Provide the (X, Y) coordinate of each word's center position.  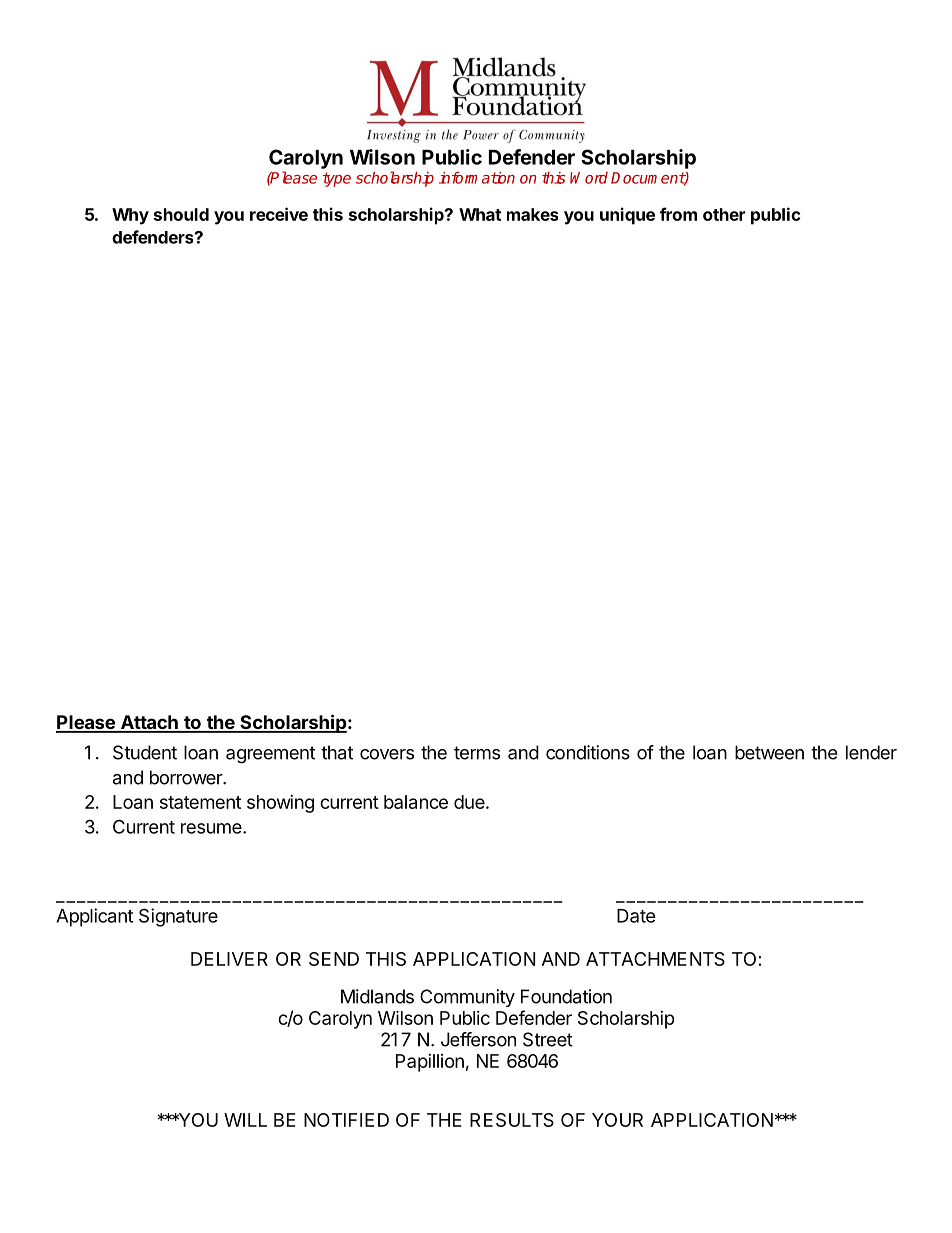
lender (871, 752)
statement (200, 802)
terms (477, 753)
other (724, 214)
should (181, 214)
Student (145, 752)
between (769, 752)
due (469, 802)
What (480, 214)
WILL (245, 1120)
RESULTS (512, 1120)
